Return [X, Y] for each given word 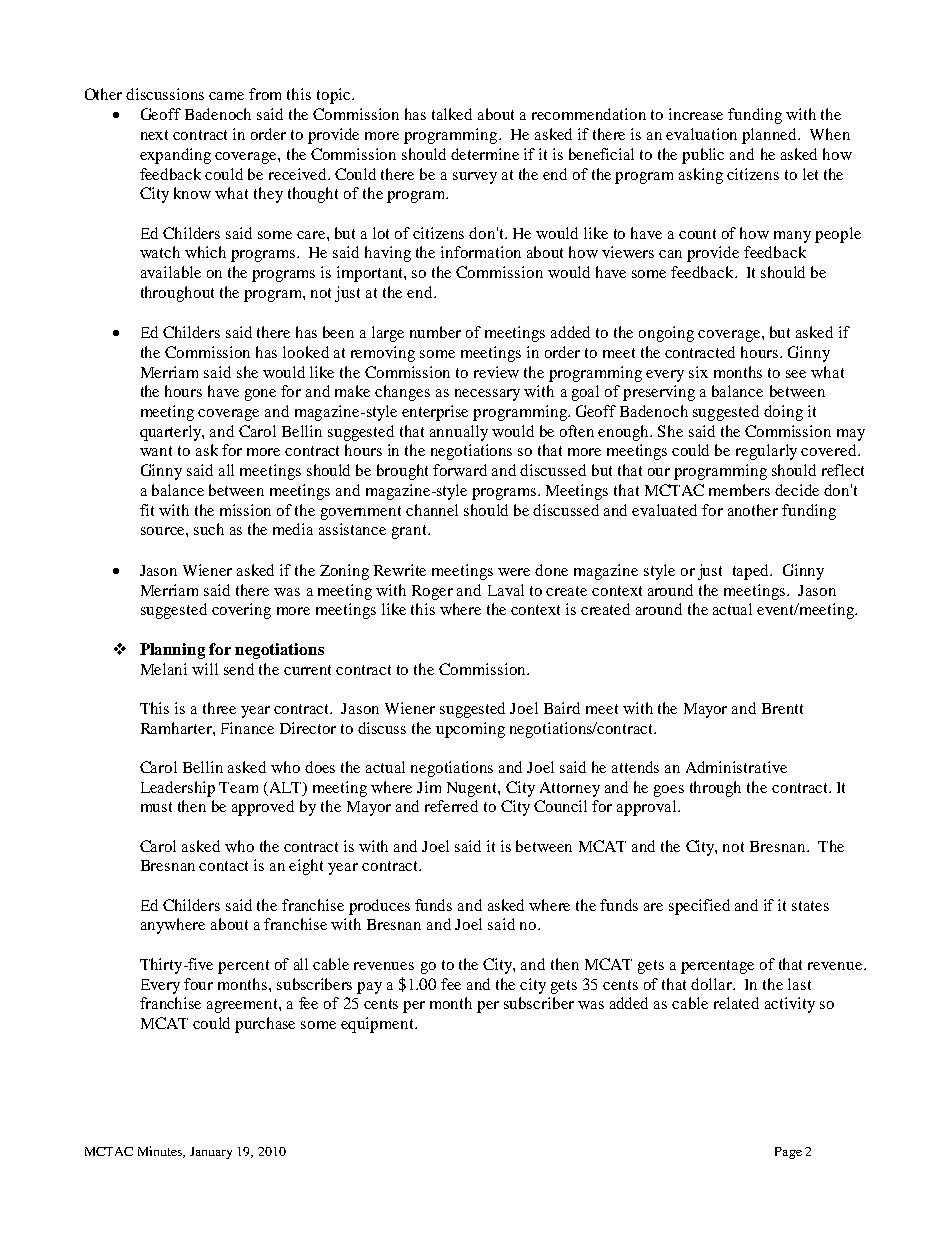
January [211, 1153]
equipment [378, 1025]
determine [485, 154]
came [226, 96]
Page [788, 1153]
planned [770, 136]
